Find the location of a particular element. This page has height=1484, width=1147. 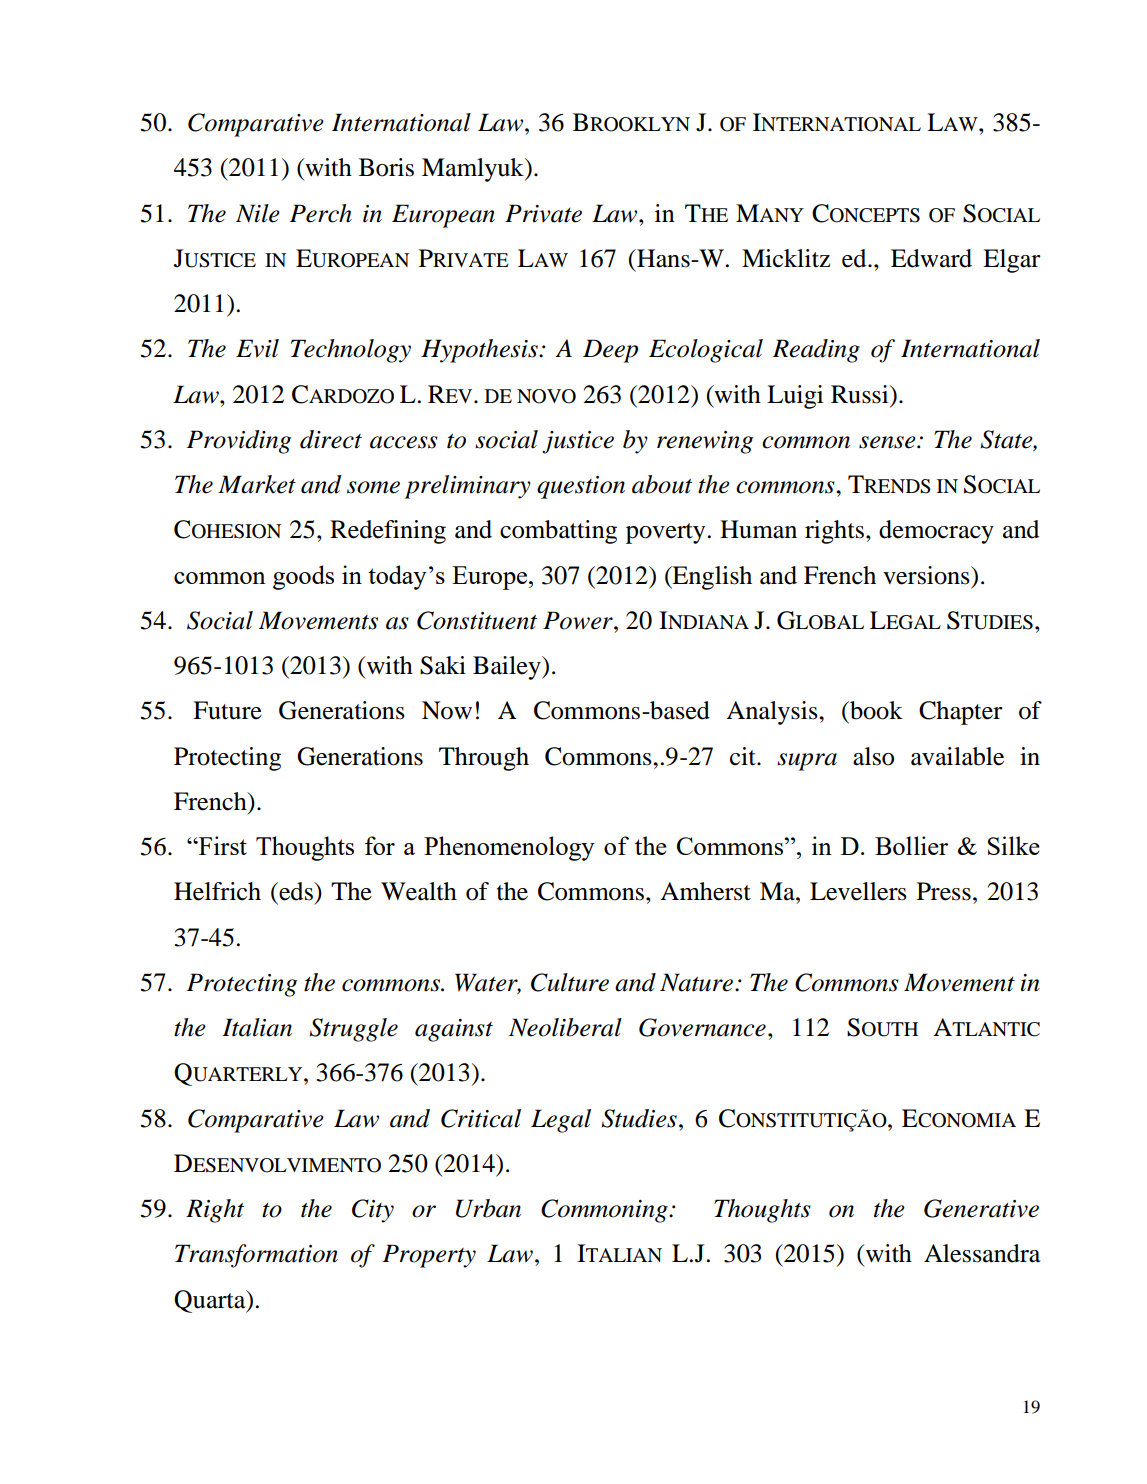

City is located at coordinates (373, 1211).
